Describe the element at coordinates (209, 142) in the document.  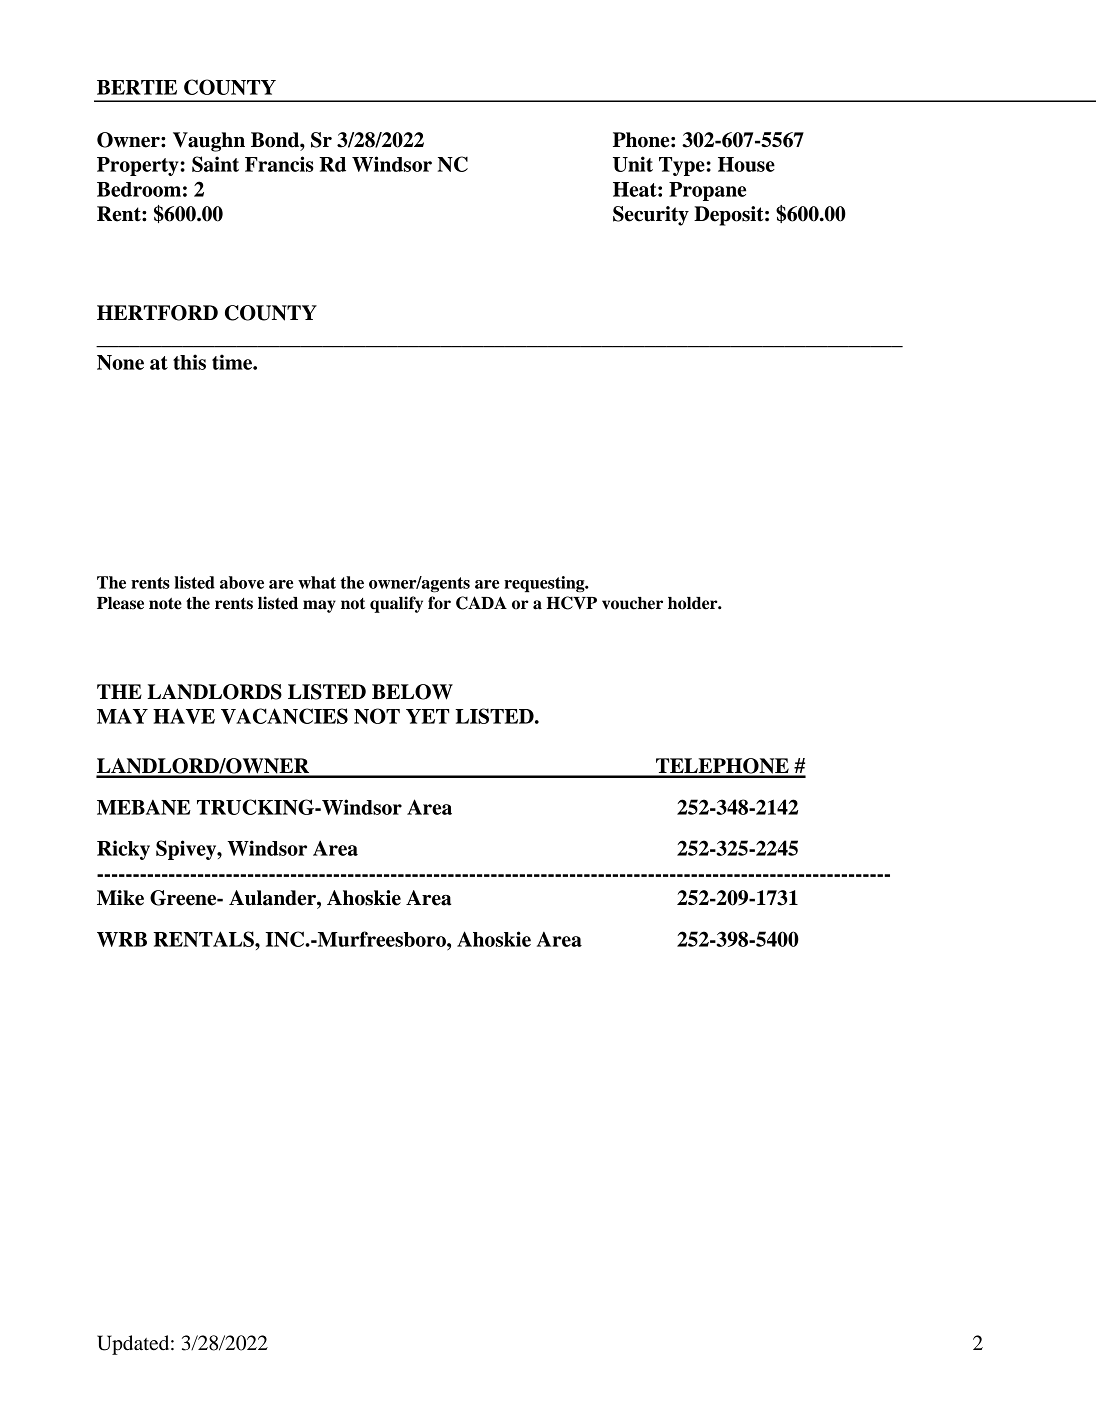
I see `Vaughn` at that location.
